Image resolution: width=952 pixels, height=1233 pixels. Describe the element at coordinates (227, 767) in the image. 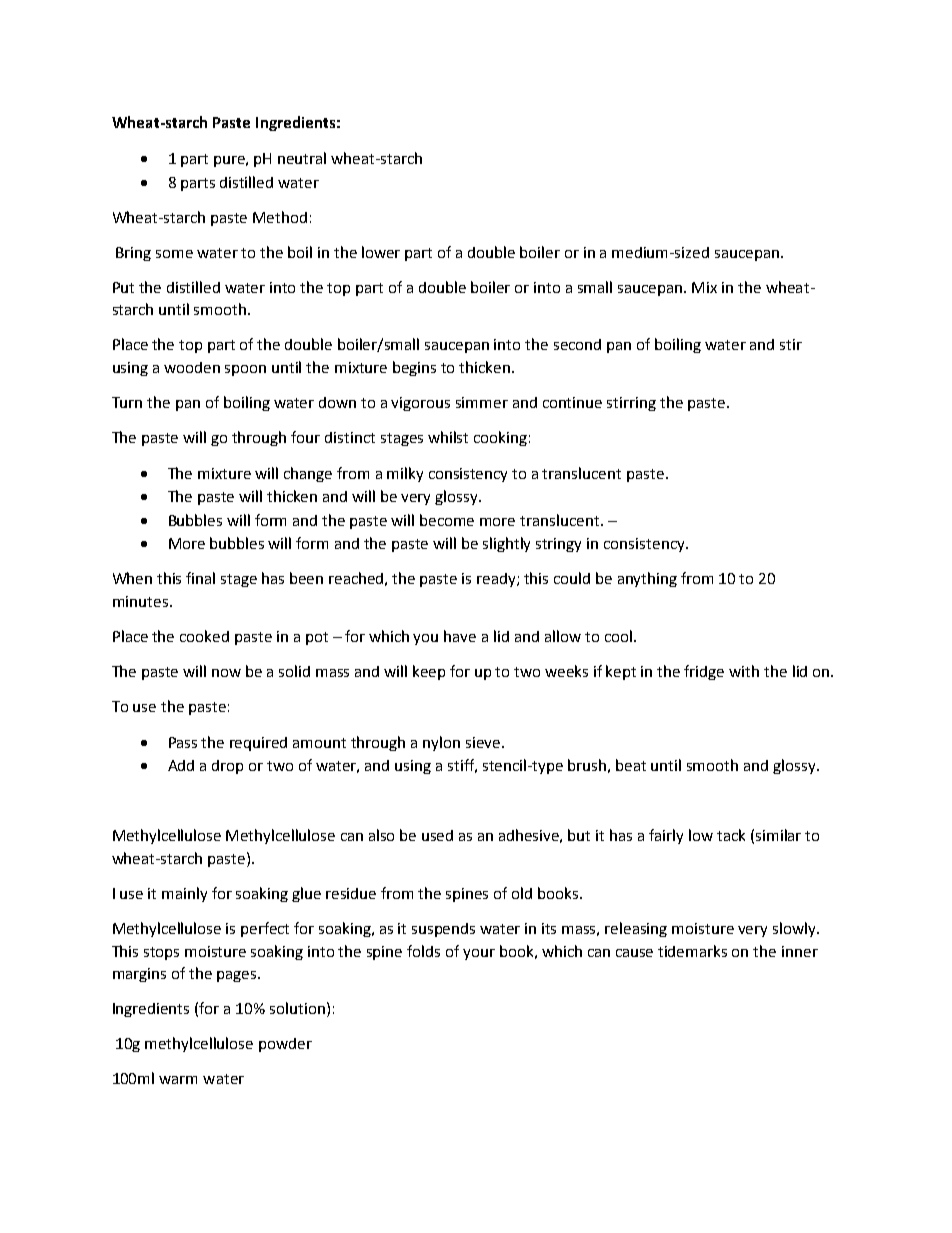

I see `drop` at that location.
